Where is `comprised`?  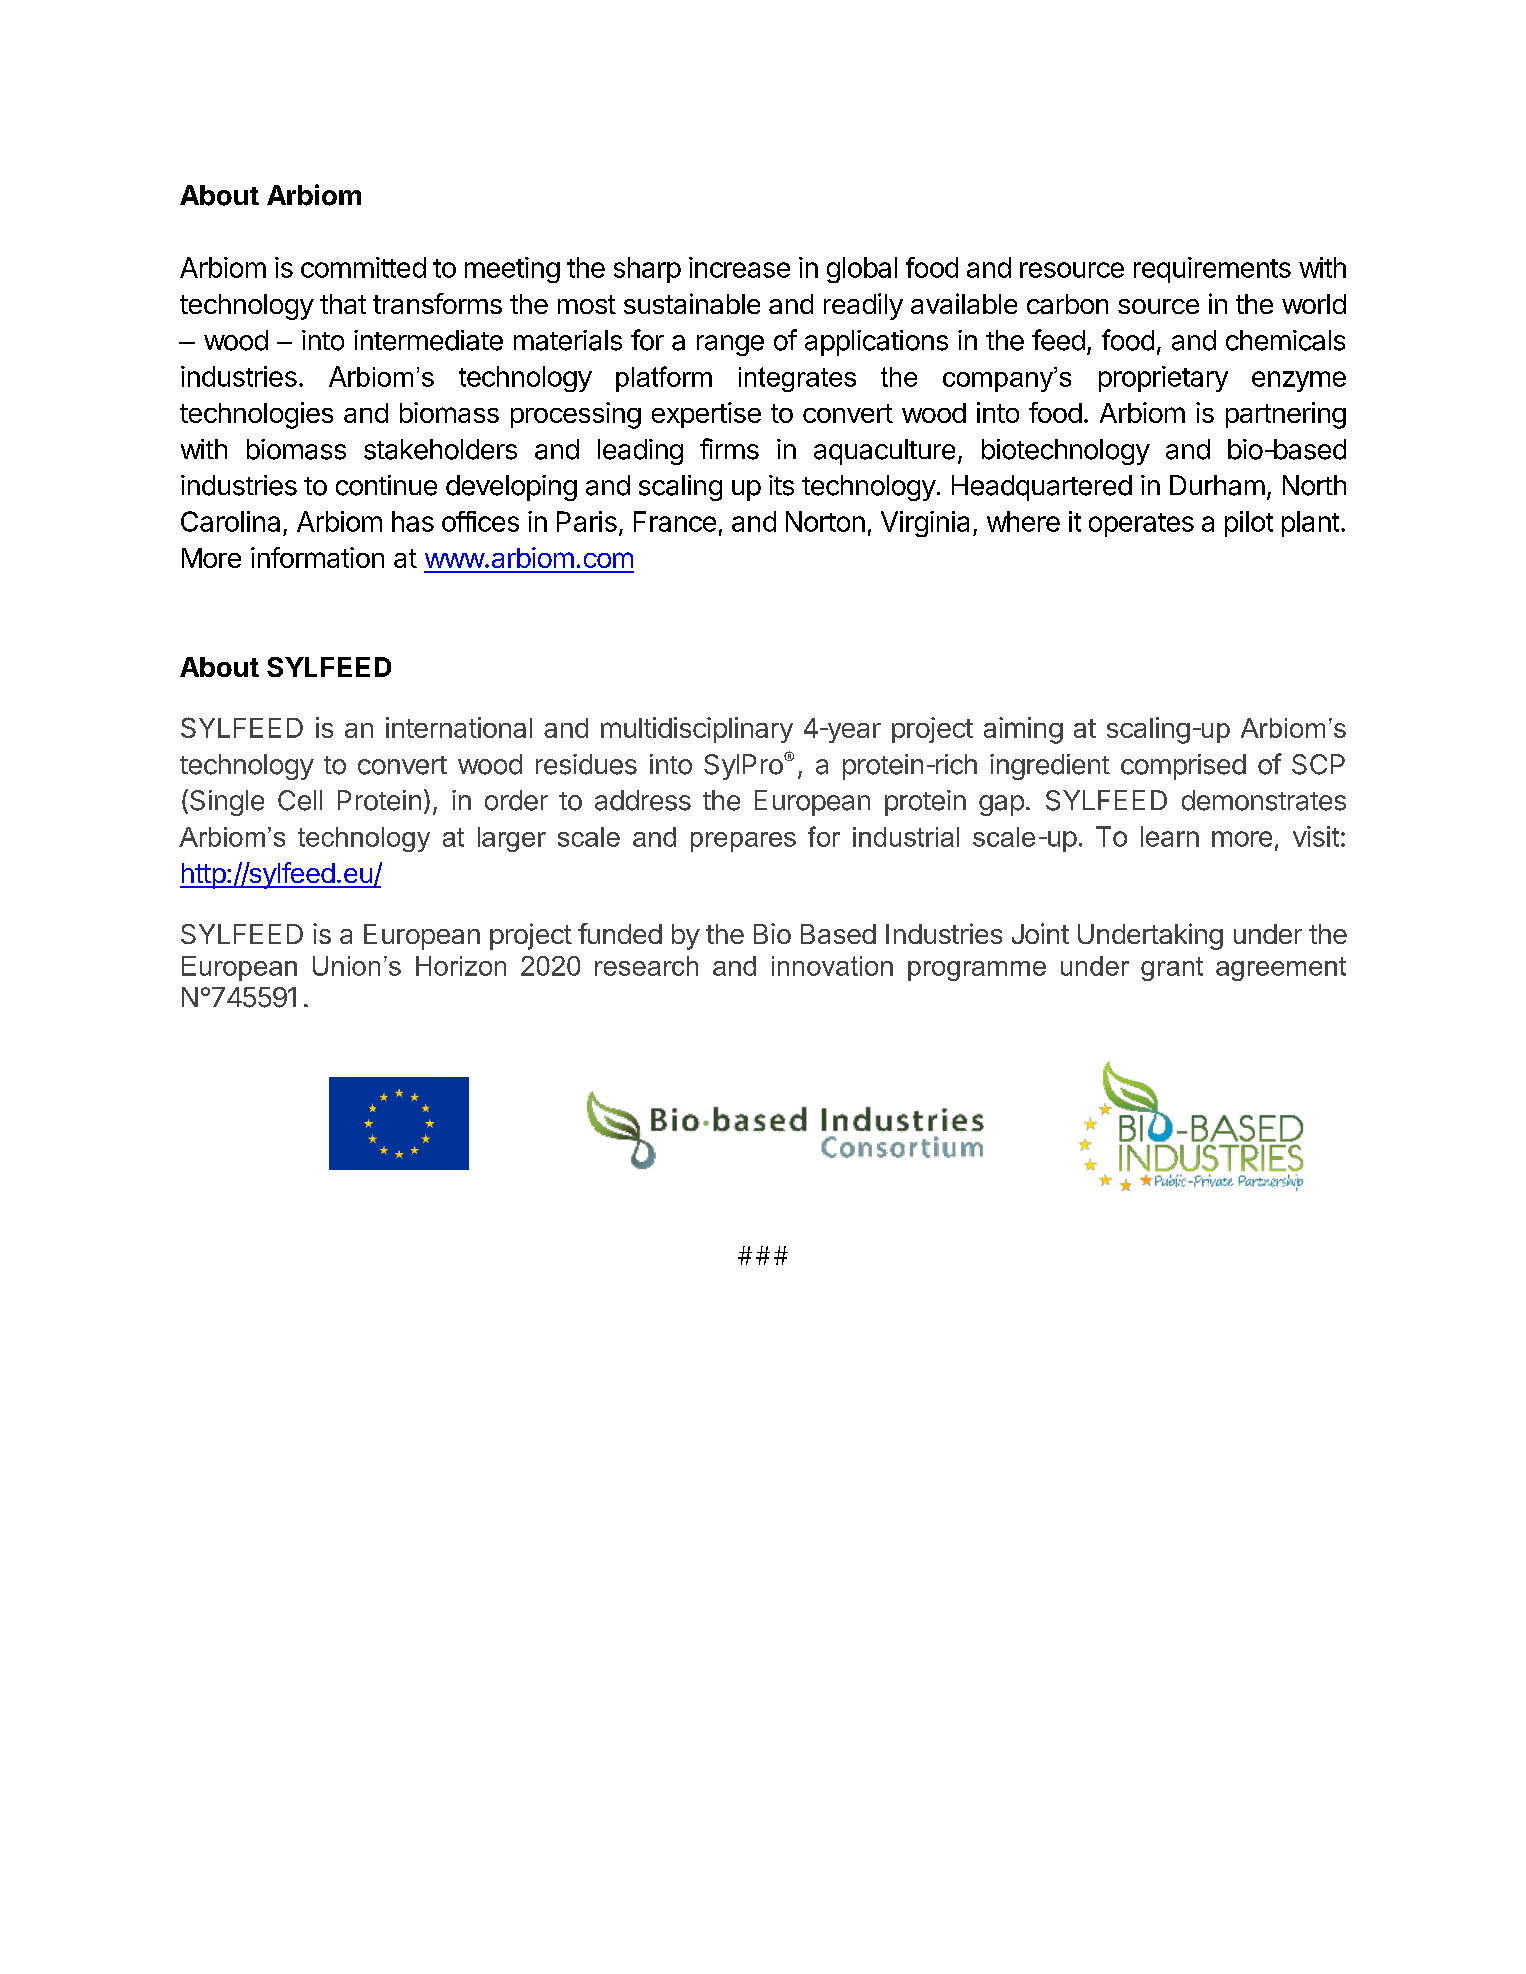
comprised is located at coordinates (1183, 767).
